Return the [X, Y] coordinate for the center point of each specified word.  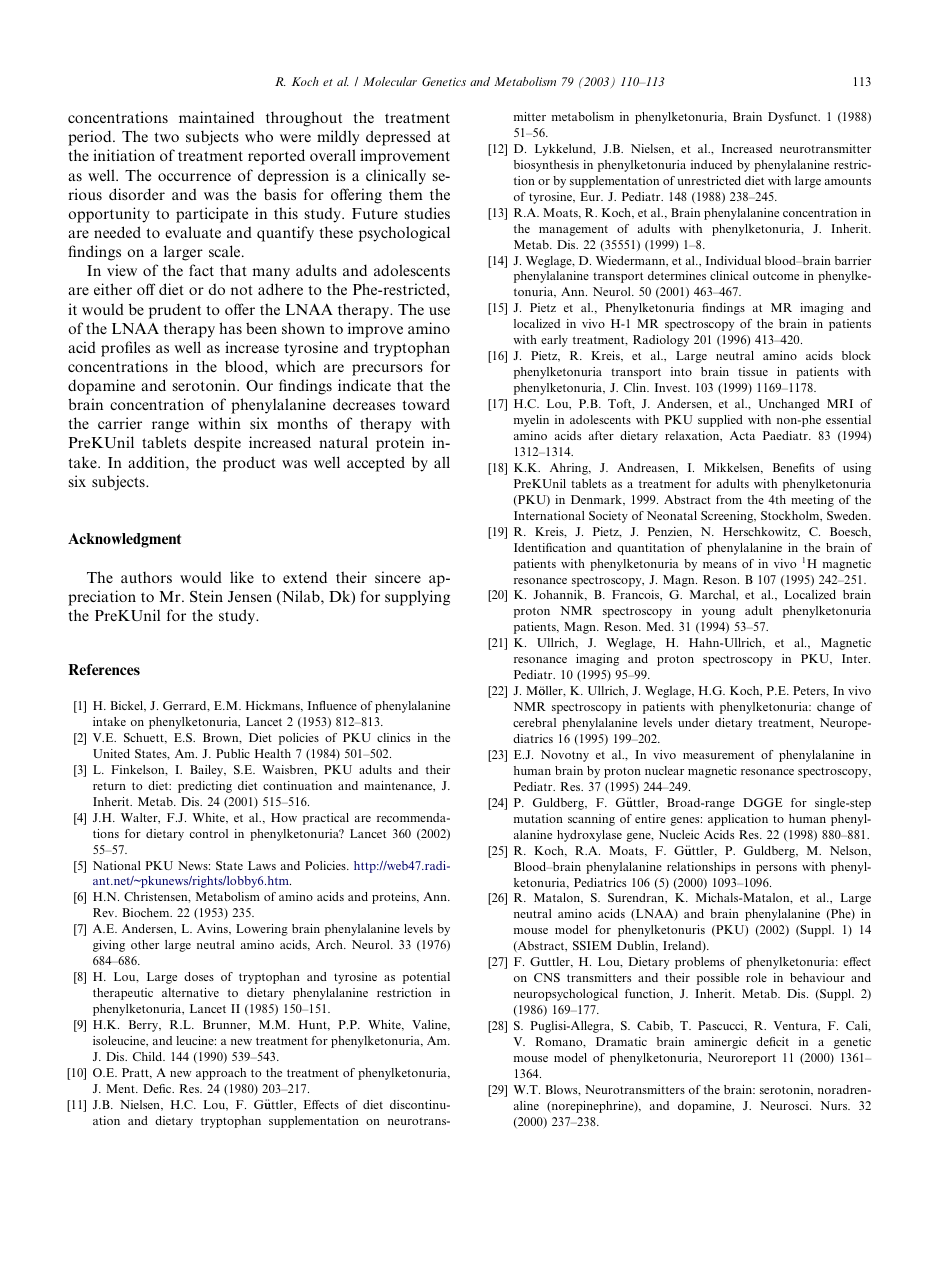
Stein [206, 596]
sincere [398, 577]
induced [711, 164]
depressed [398, 138]
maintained [216, 117]
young [718, 613]
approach [221, 1074]
